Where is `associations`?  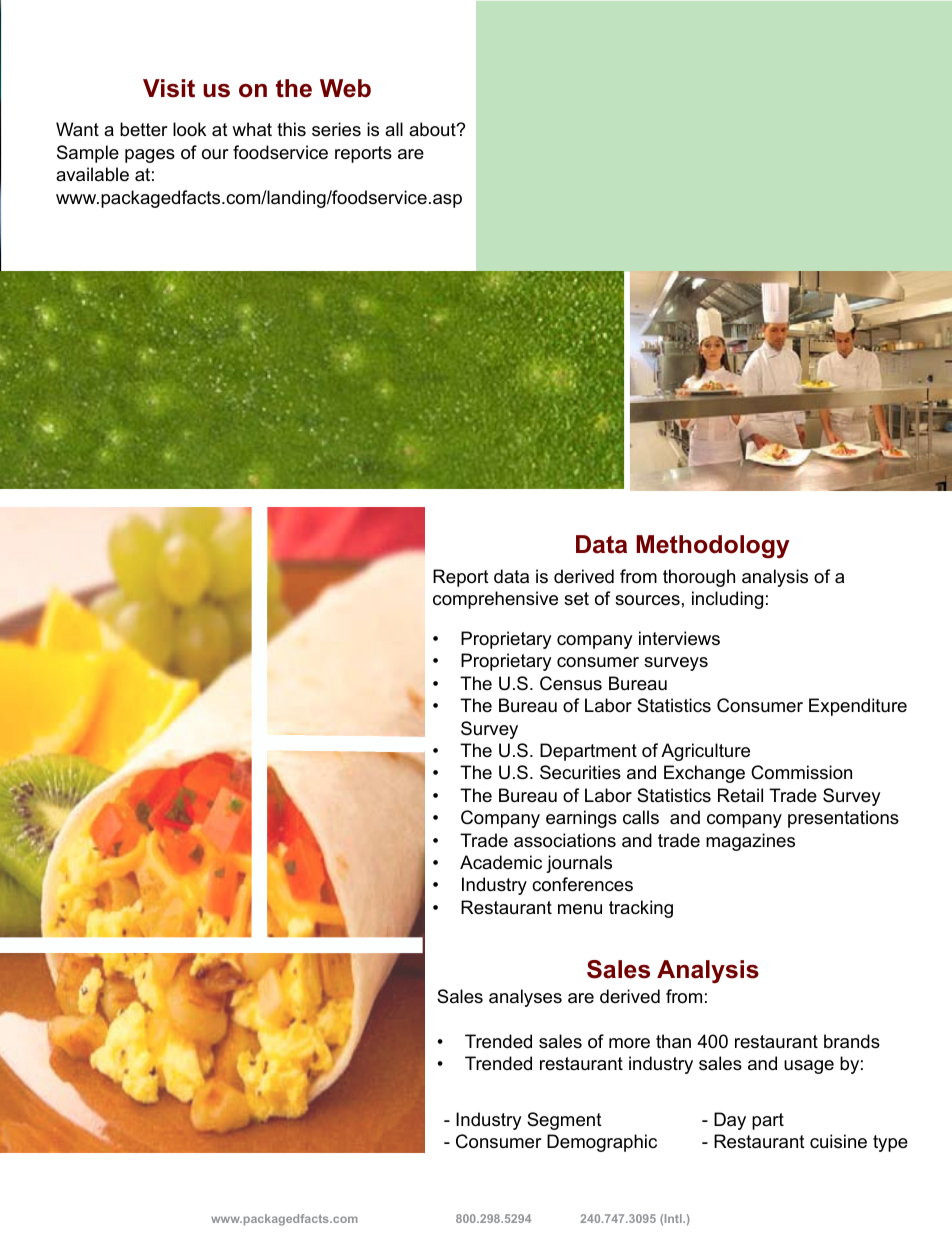
associations is located at coordinates (565, 840).
